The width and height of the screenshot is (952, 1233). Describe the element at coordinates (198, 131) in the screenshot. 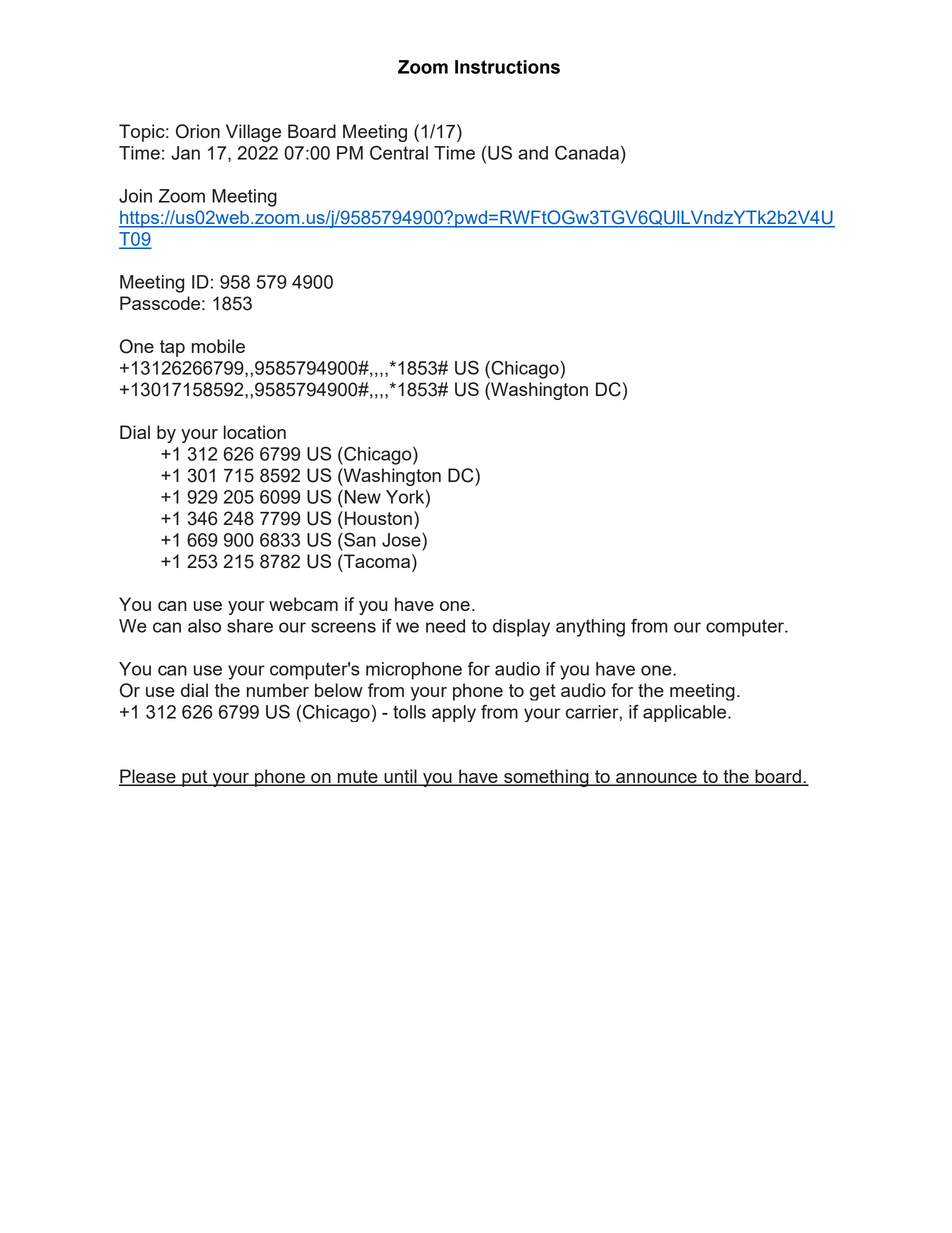

I see `Orion` at that location.
